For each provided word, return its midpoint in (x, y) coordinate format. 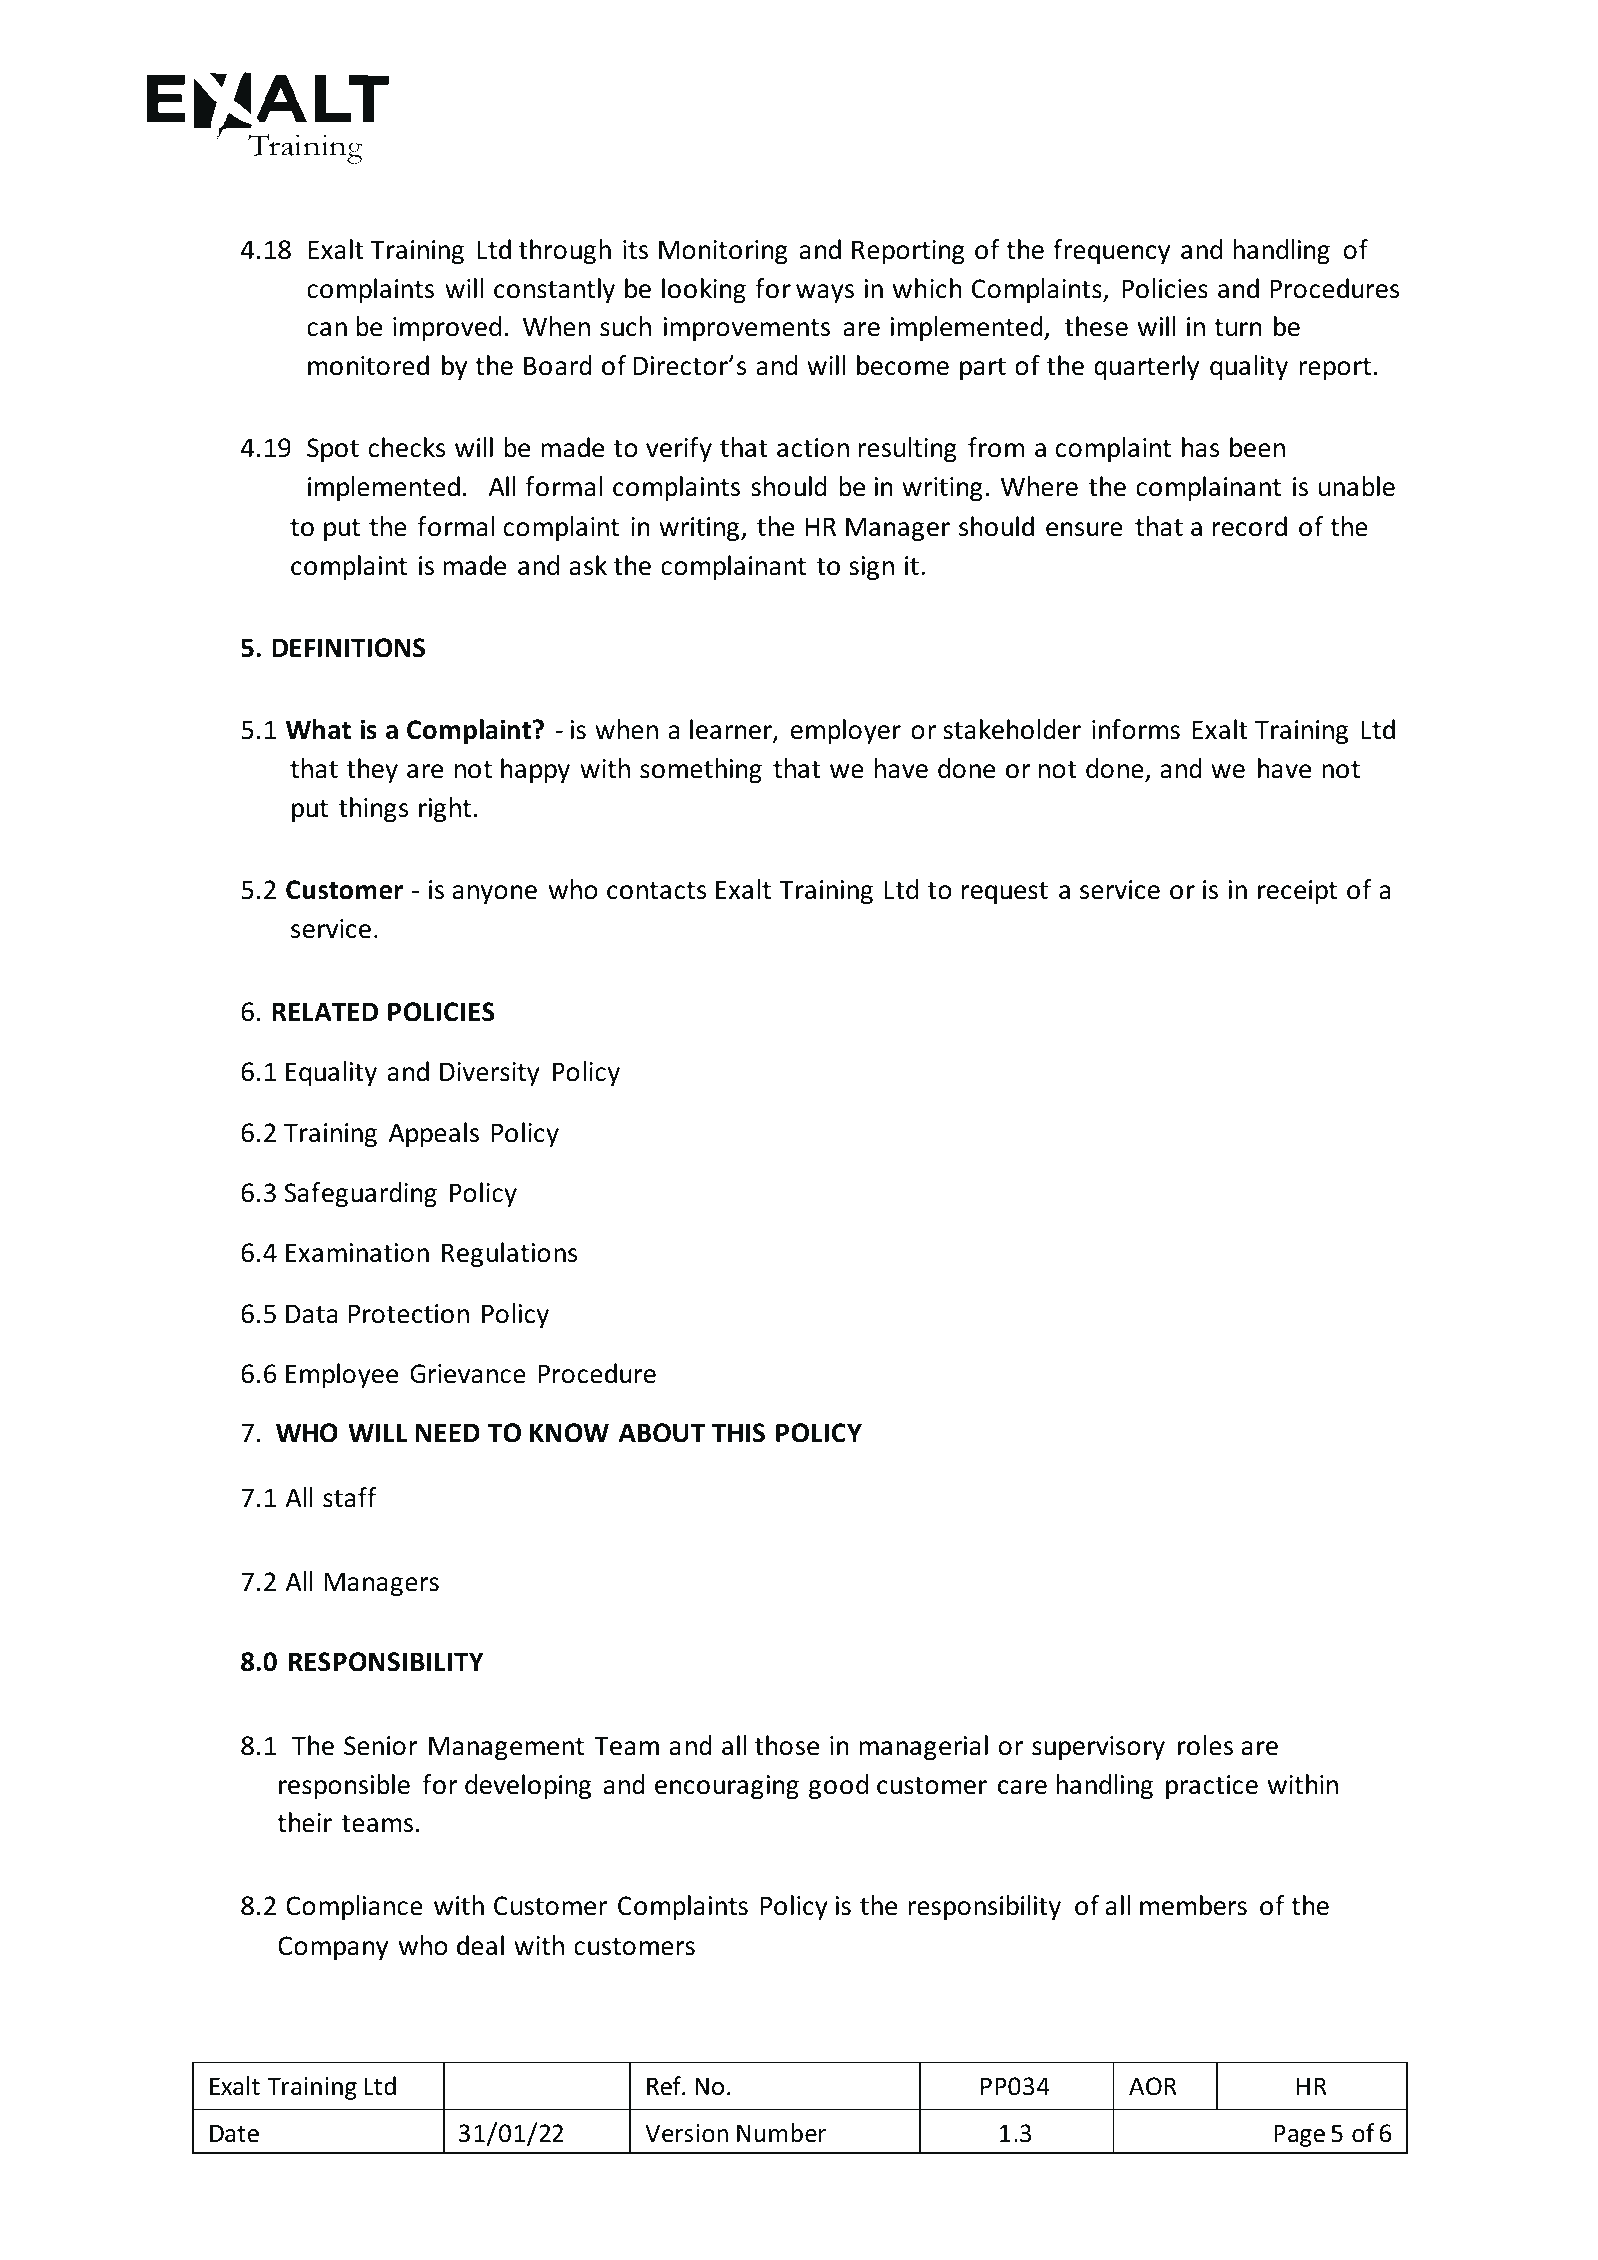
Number (781, 2133)
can (327, 329)
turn (1237, 328)
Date (234, 2133)
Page (1299, 2135)
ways (825, 293)
